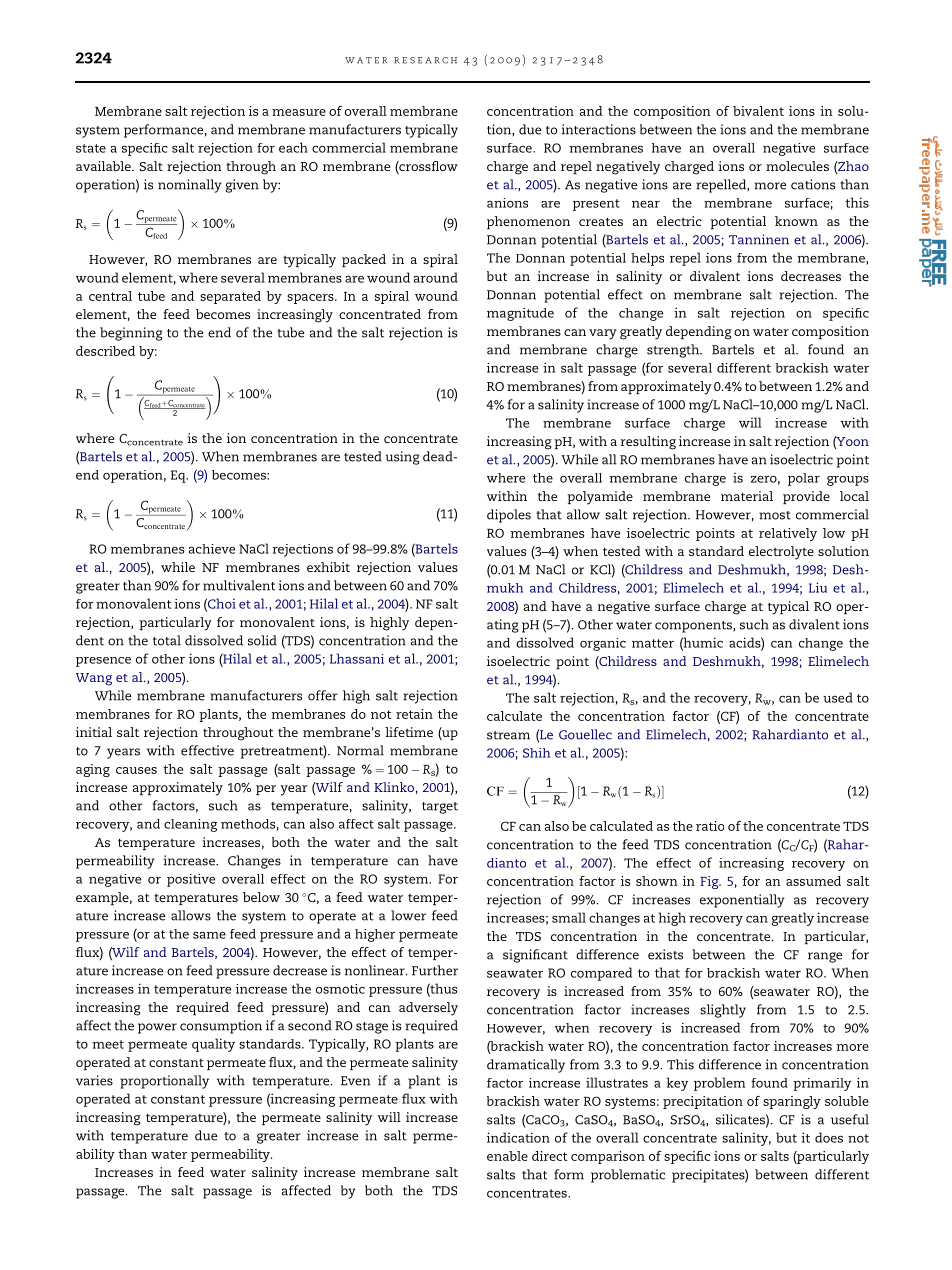 This page has width=952, height=1270. Describe the element at coordinates (299, 112) in the page. I see `measure` at that location.
